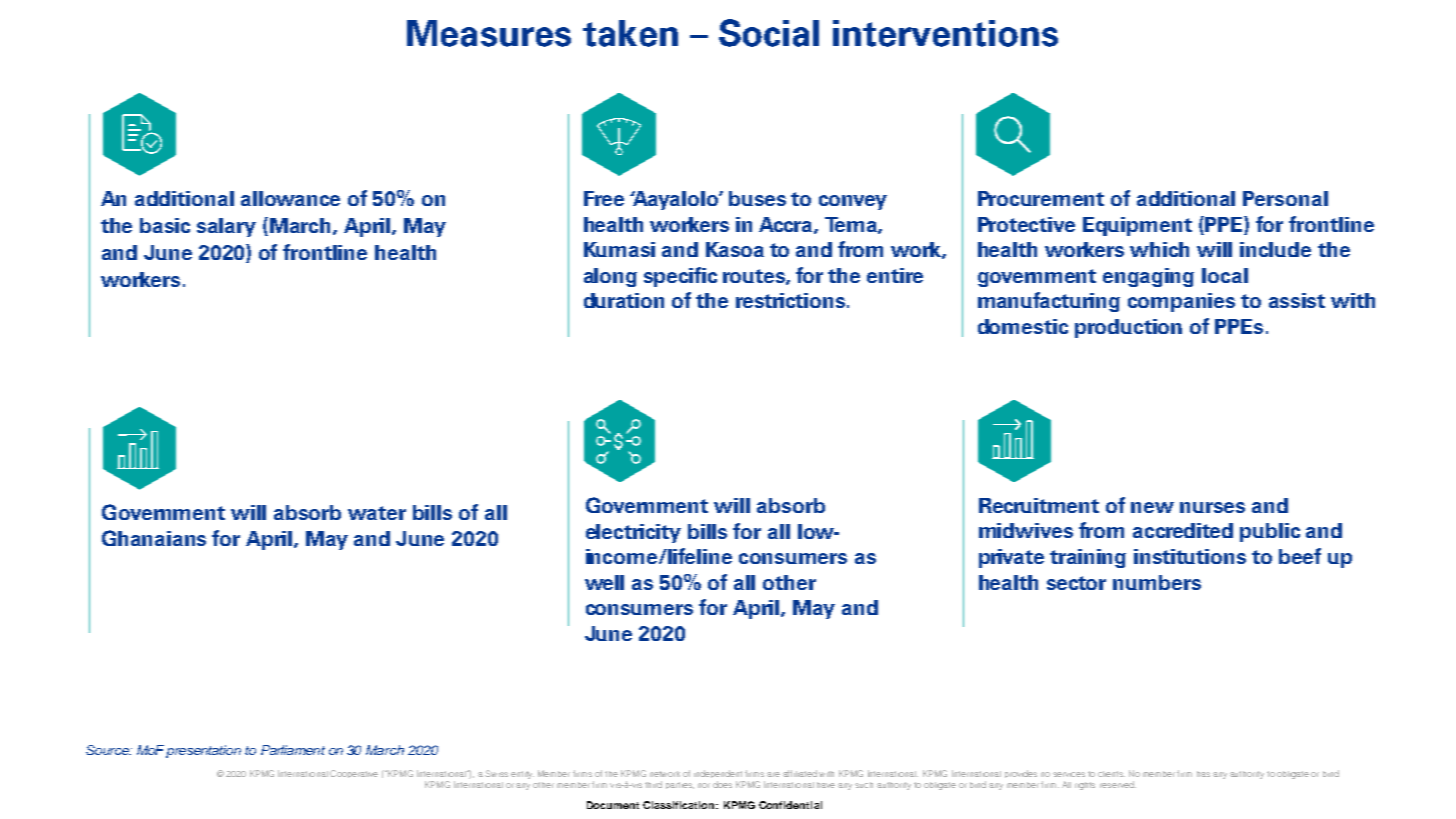 The width and height of the document is (1456, 819). Describe the element at coordinates (154, 538) in the document. I see `Ghanaians` at that location.
